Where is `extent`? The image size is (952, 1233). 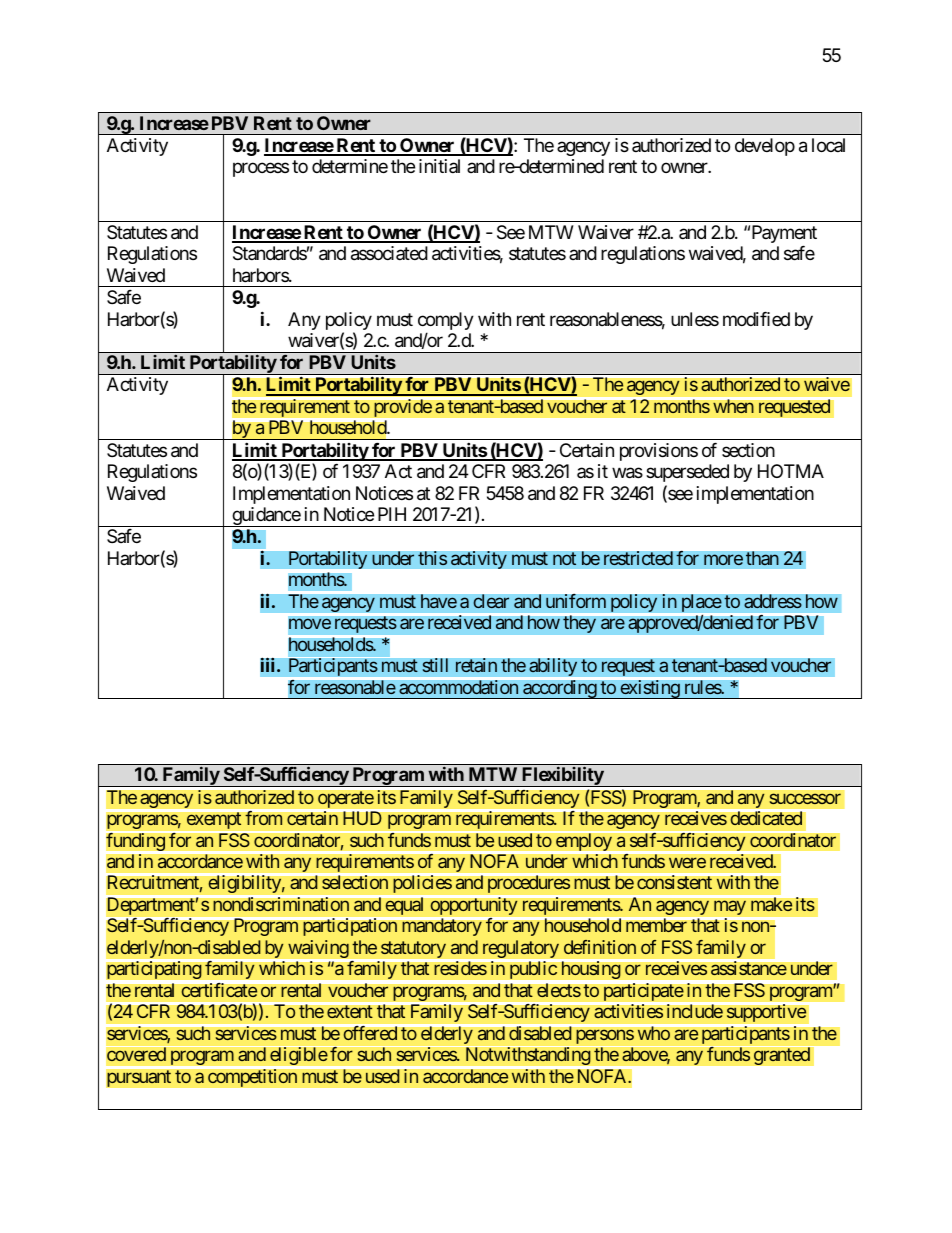 extent is located at coordinates (350, 1012).
